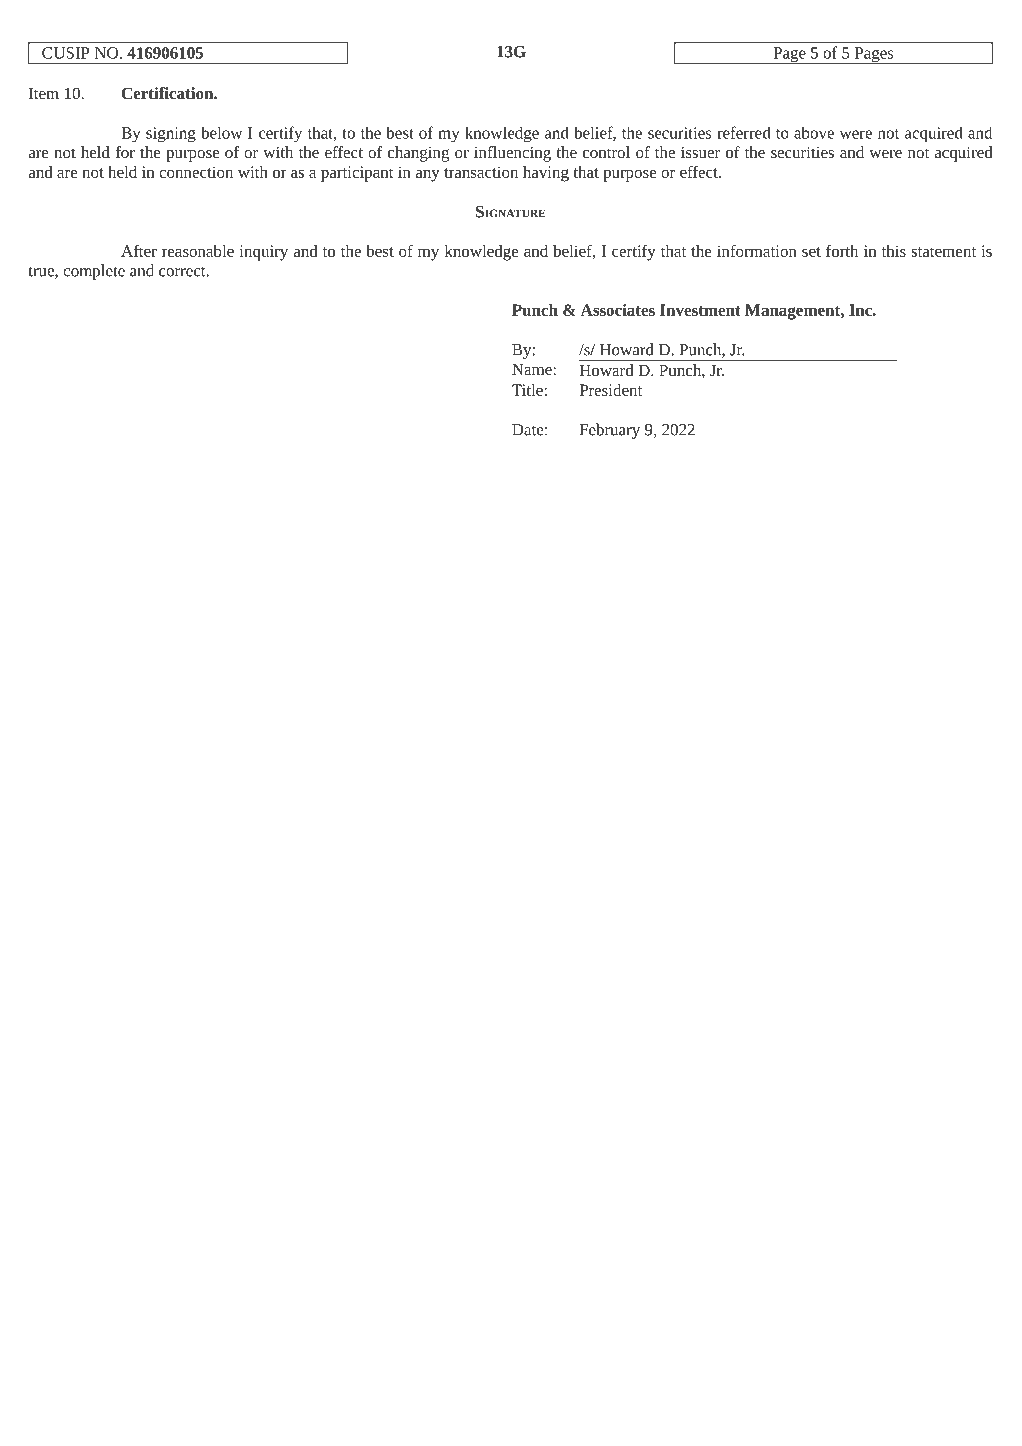 The width and height of the screenshot is (1022, 1446). What do you see at coordinates (609, 431) in the screenshot?
I see `February` at bounding box center [609, 431].
